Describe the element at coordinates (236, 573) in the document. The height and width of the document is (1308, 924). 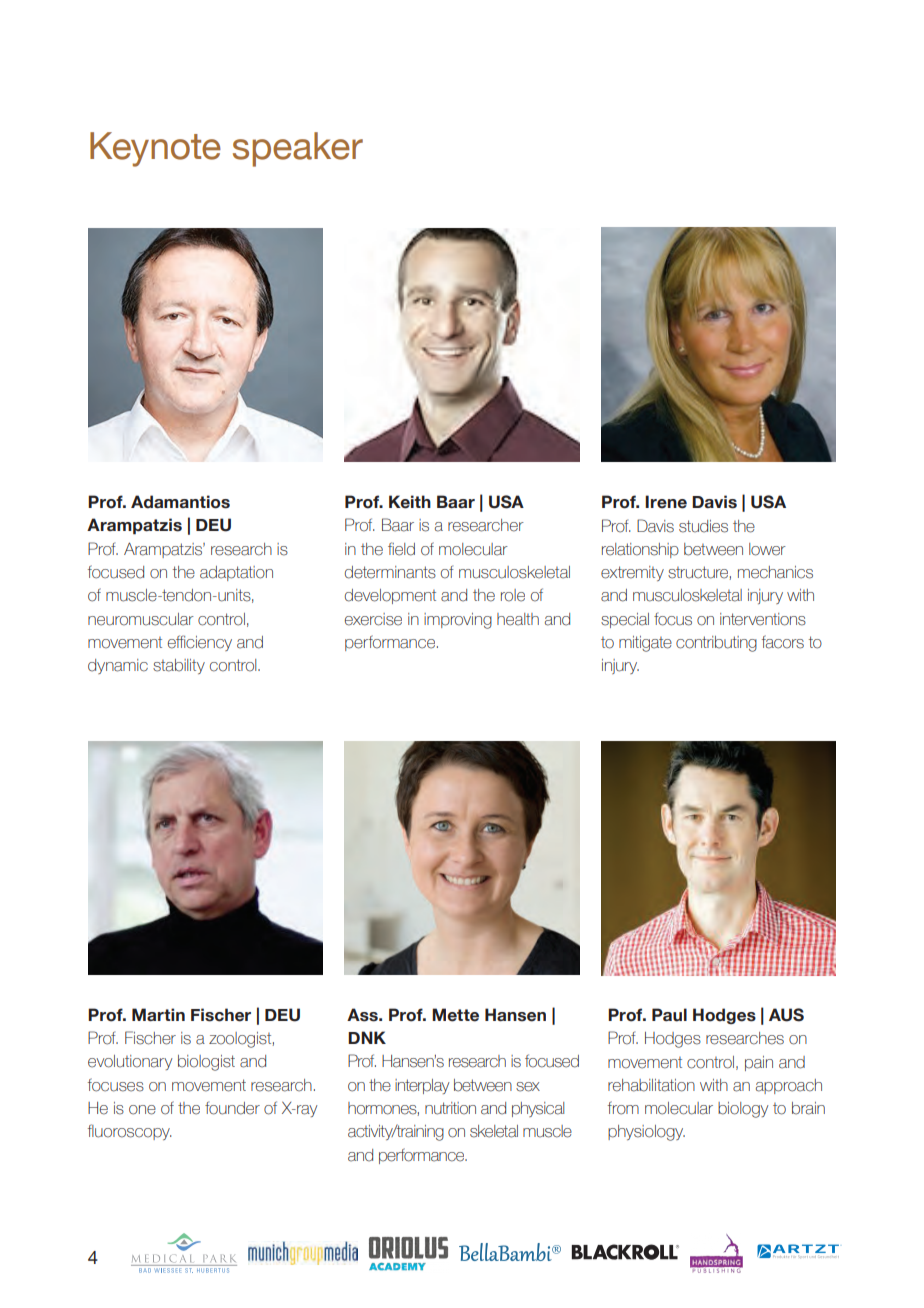
I see `adaptation` at that location.
